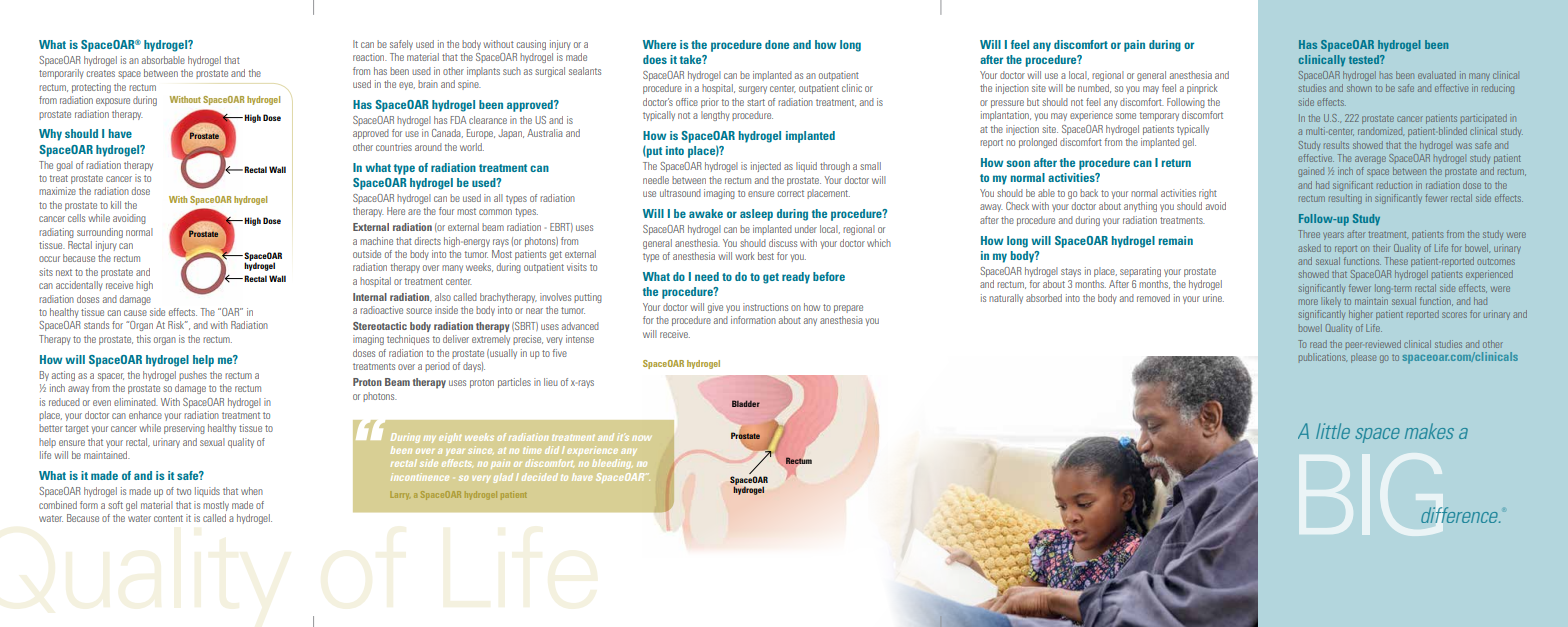 This image has width=1568, height=627. I want to click on tested, so click(1365, 59).
